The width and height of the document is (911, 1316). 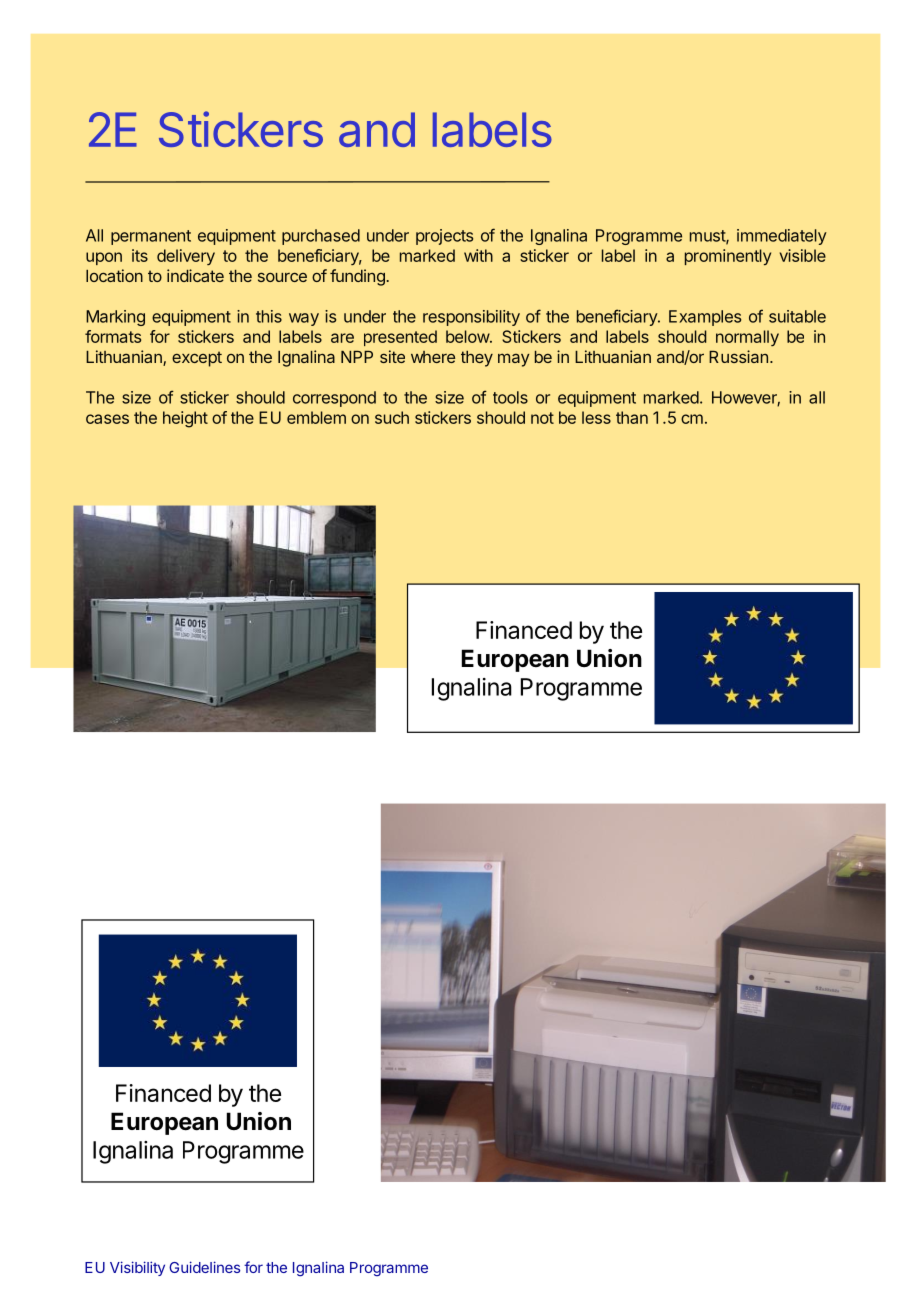 I want to click on cases, so click(x=107, y=419).
